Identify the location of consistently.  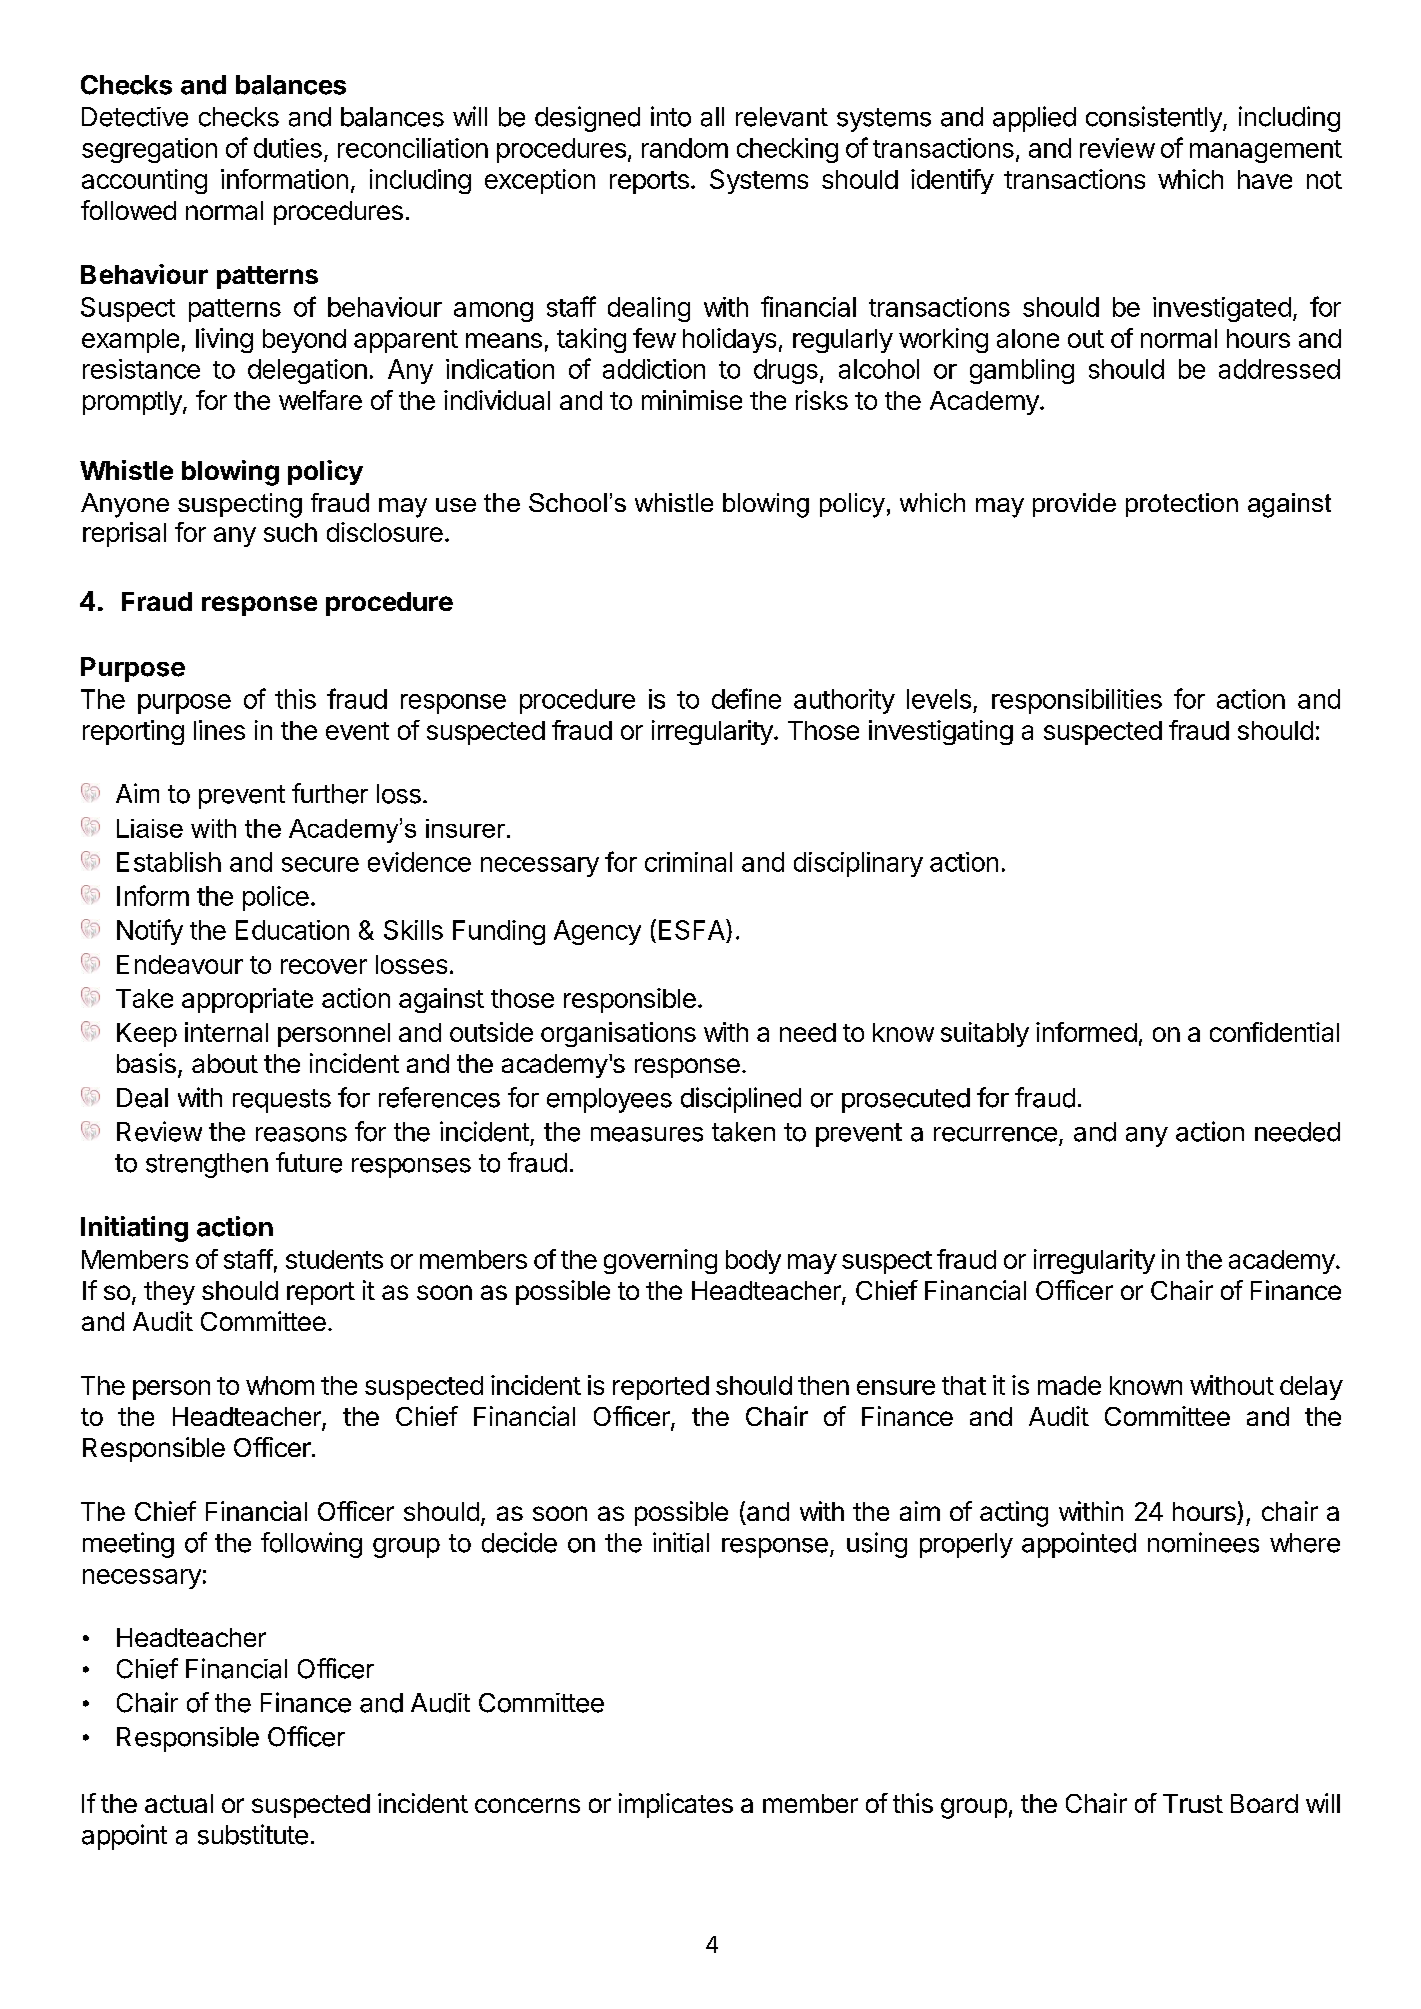
(1155, 119).
